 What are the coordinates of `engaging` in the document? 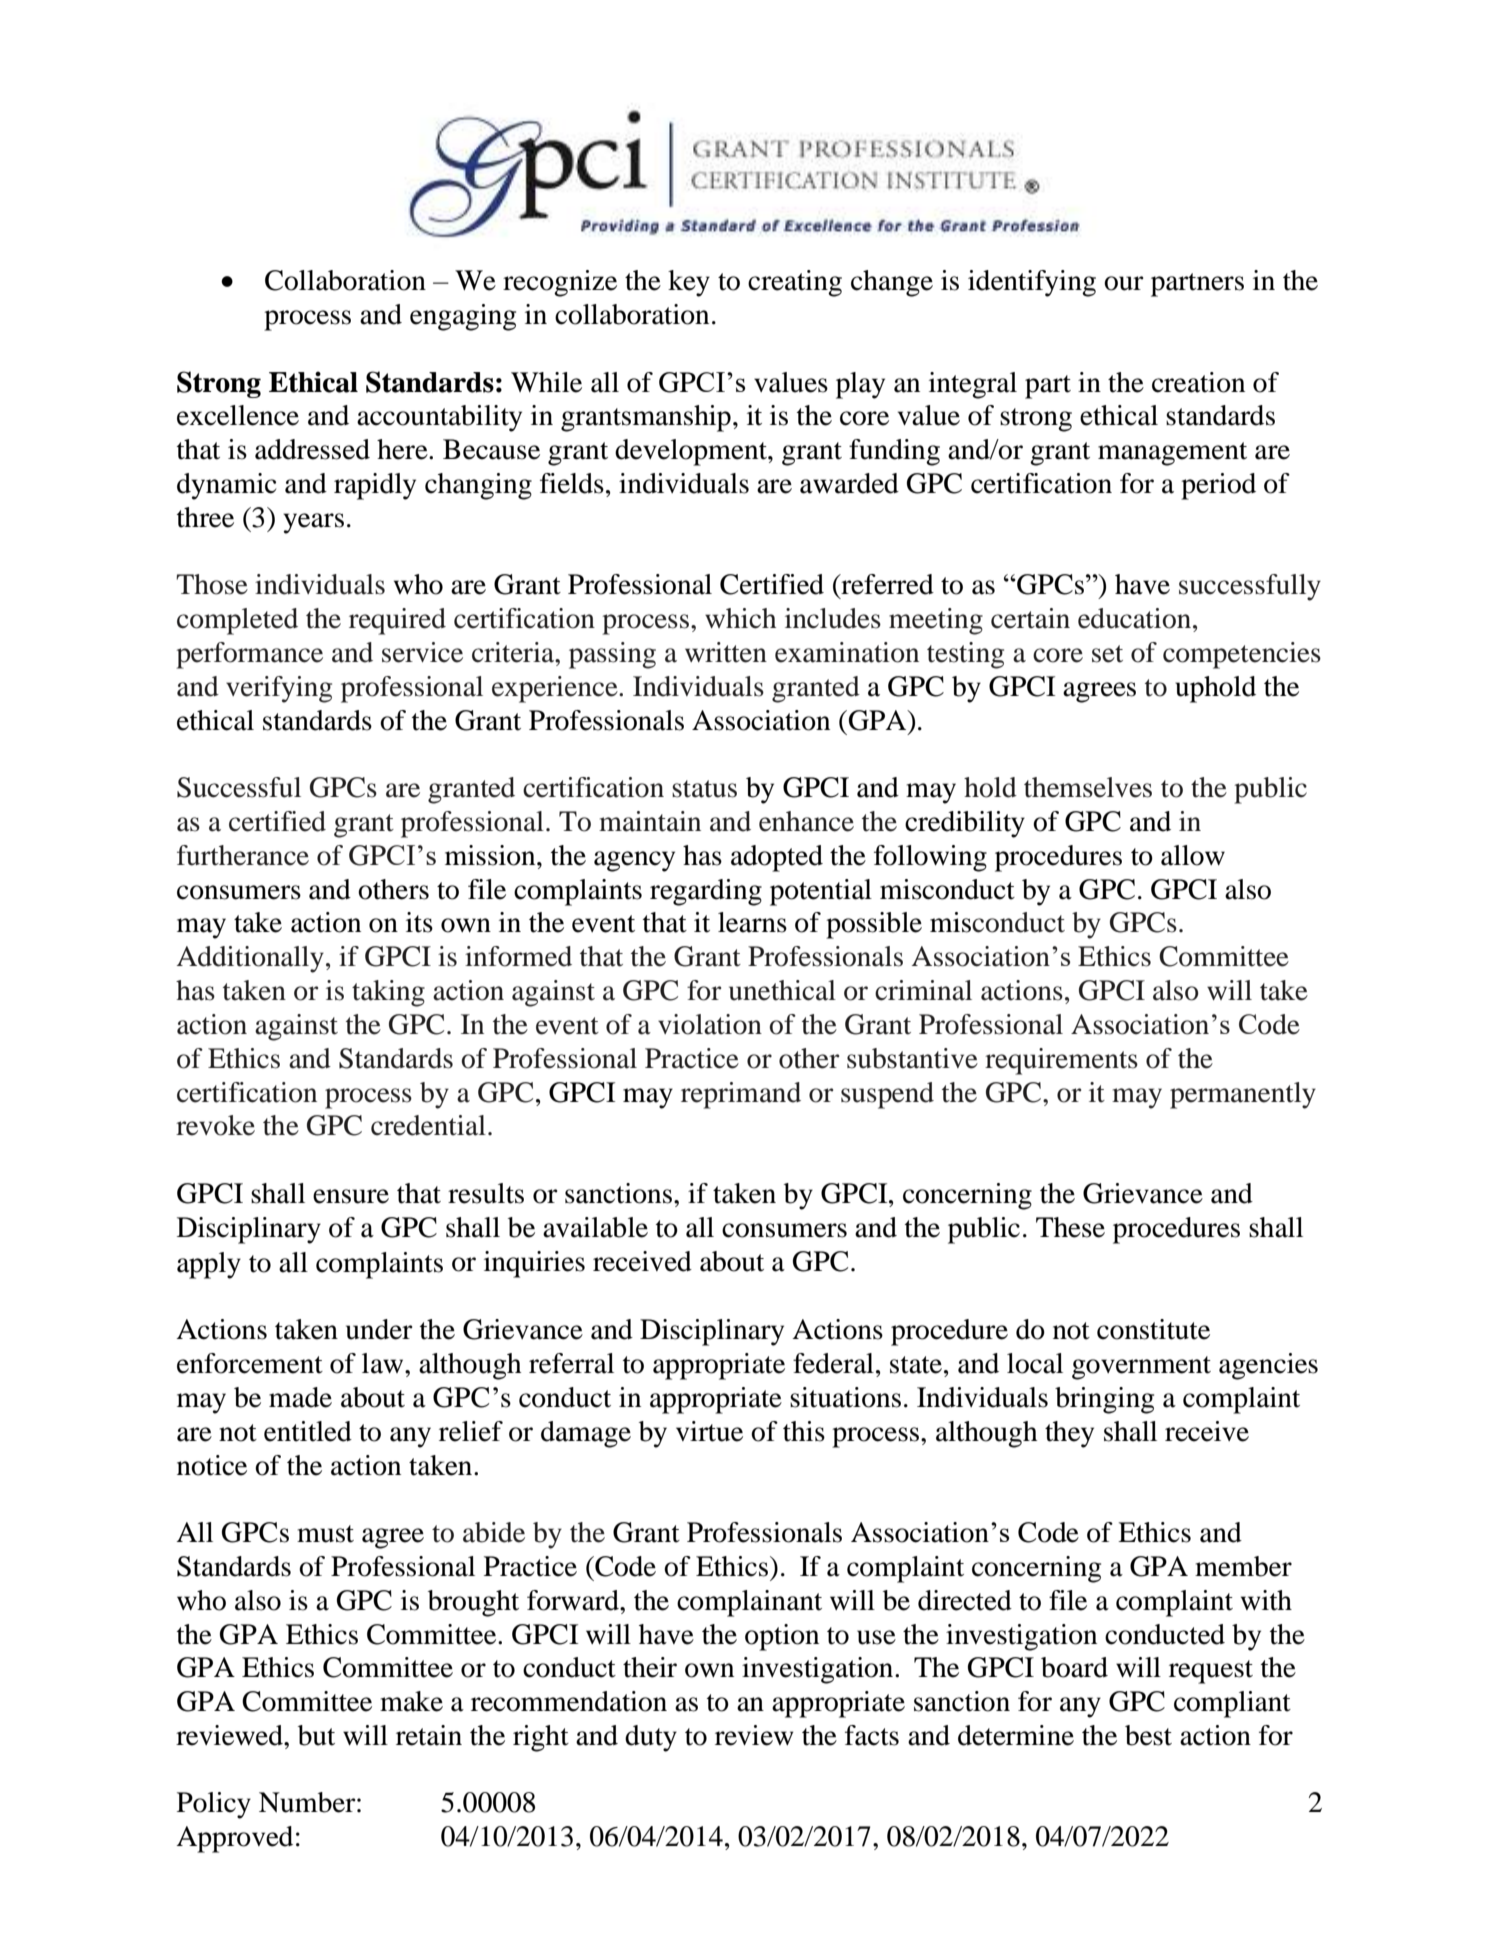 It's located at (463, 317).
